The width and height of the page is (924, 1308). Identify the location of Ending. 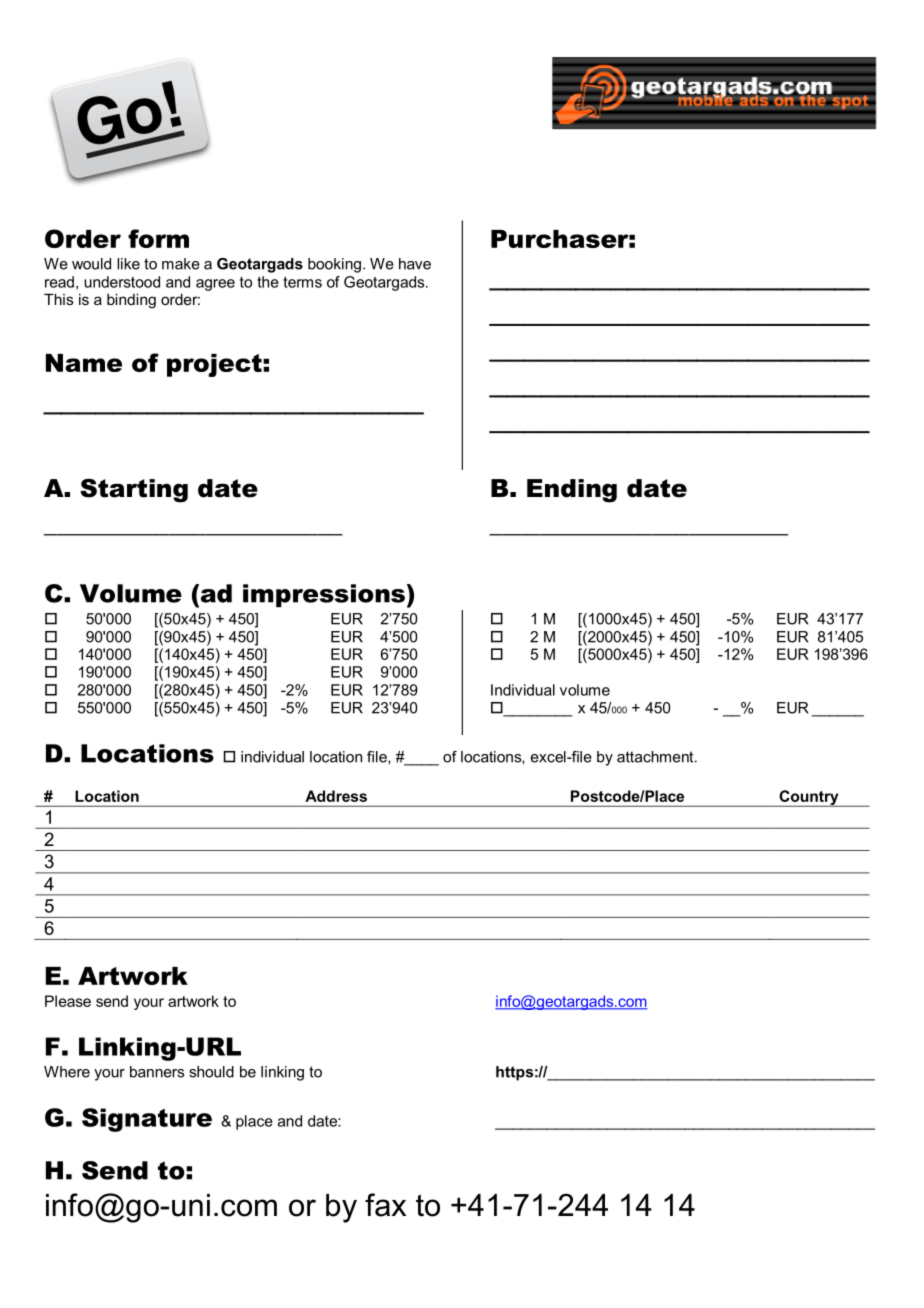
(572, 491).
